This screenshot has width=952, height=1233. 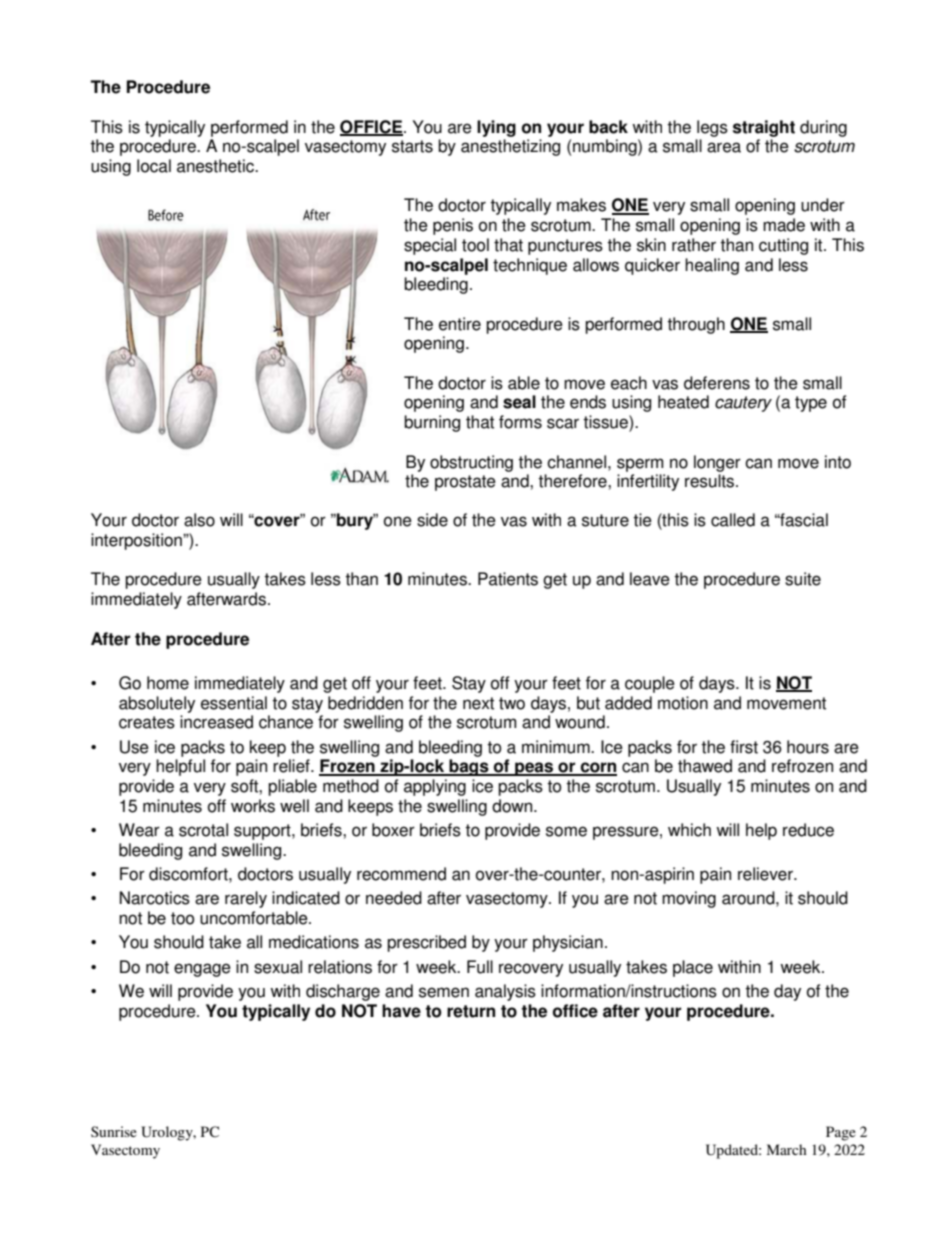 What do you see at coordinates (401, 874) in the screenshot?
I see `recommend` at bounding box center [401, 874].
